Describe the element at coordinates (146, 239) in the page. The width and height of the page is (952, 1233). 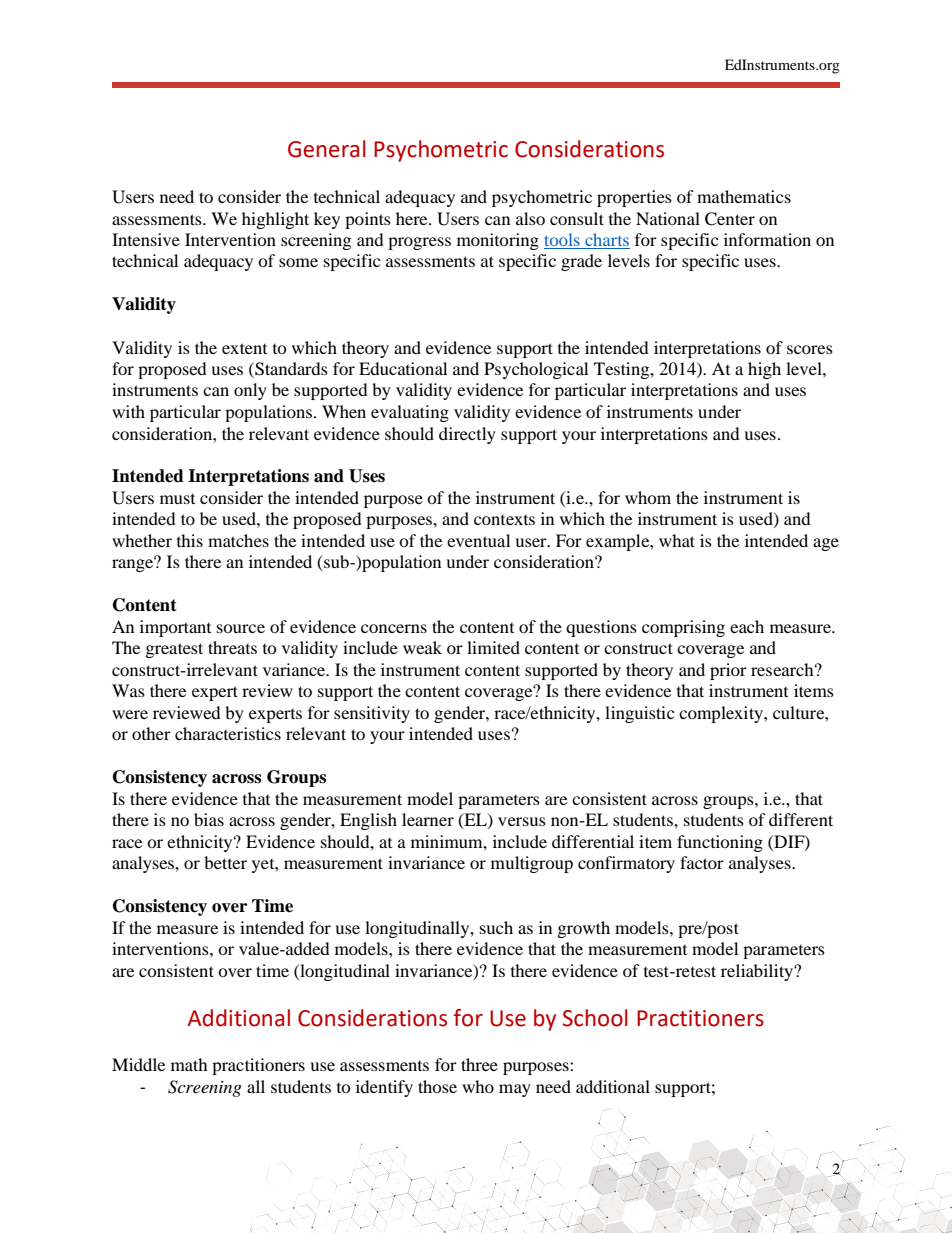
I see `Intensive` at that location.
